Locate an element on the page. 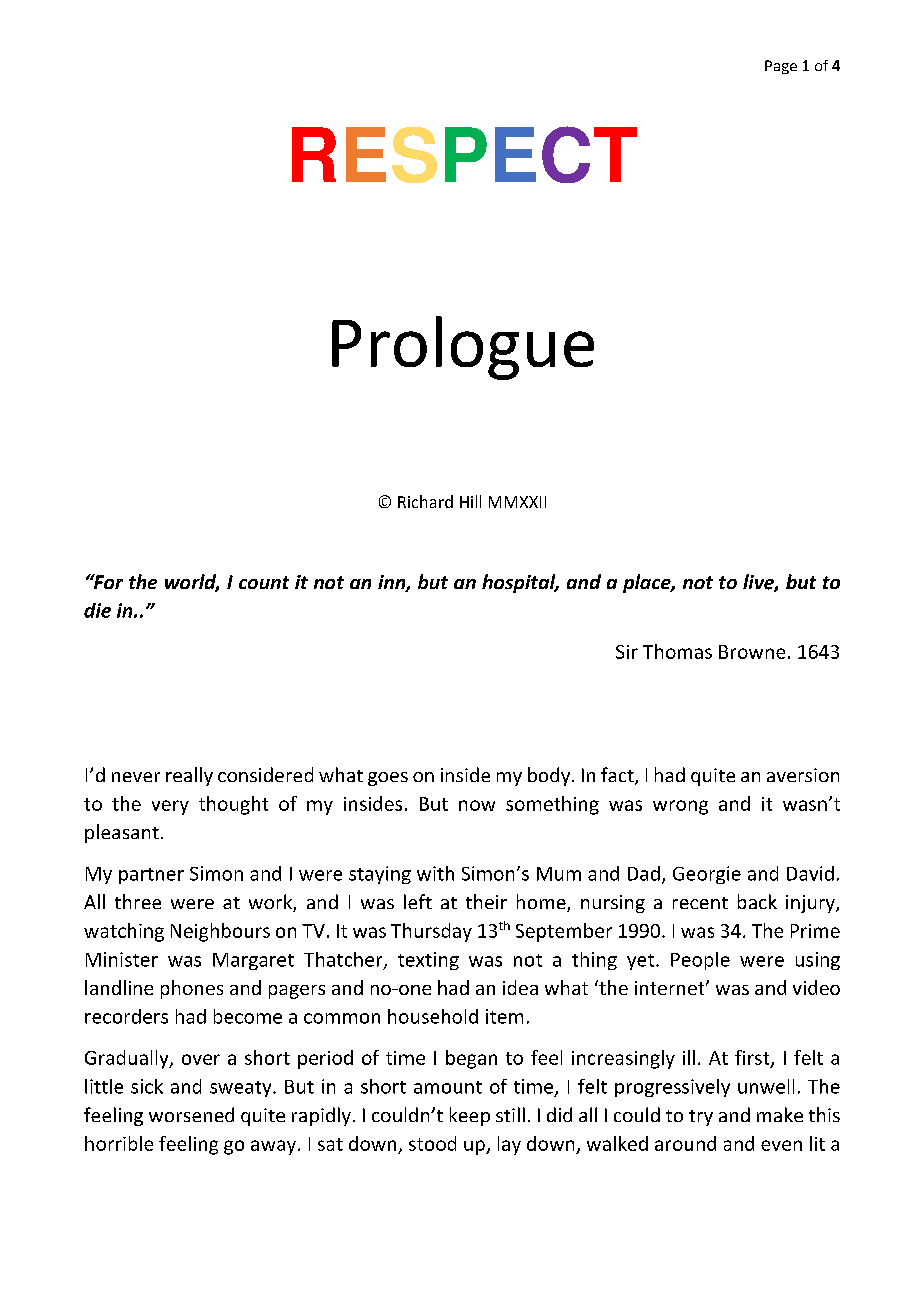  wrong is located at coordinates (680, 807).
